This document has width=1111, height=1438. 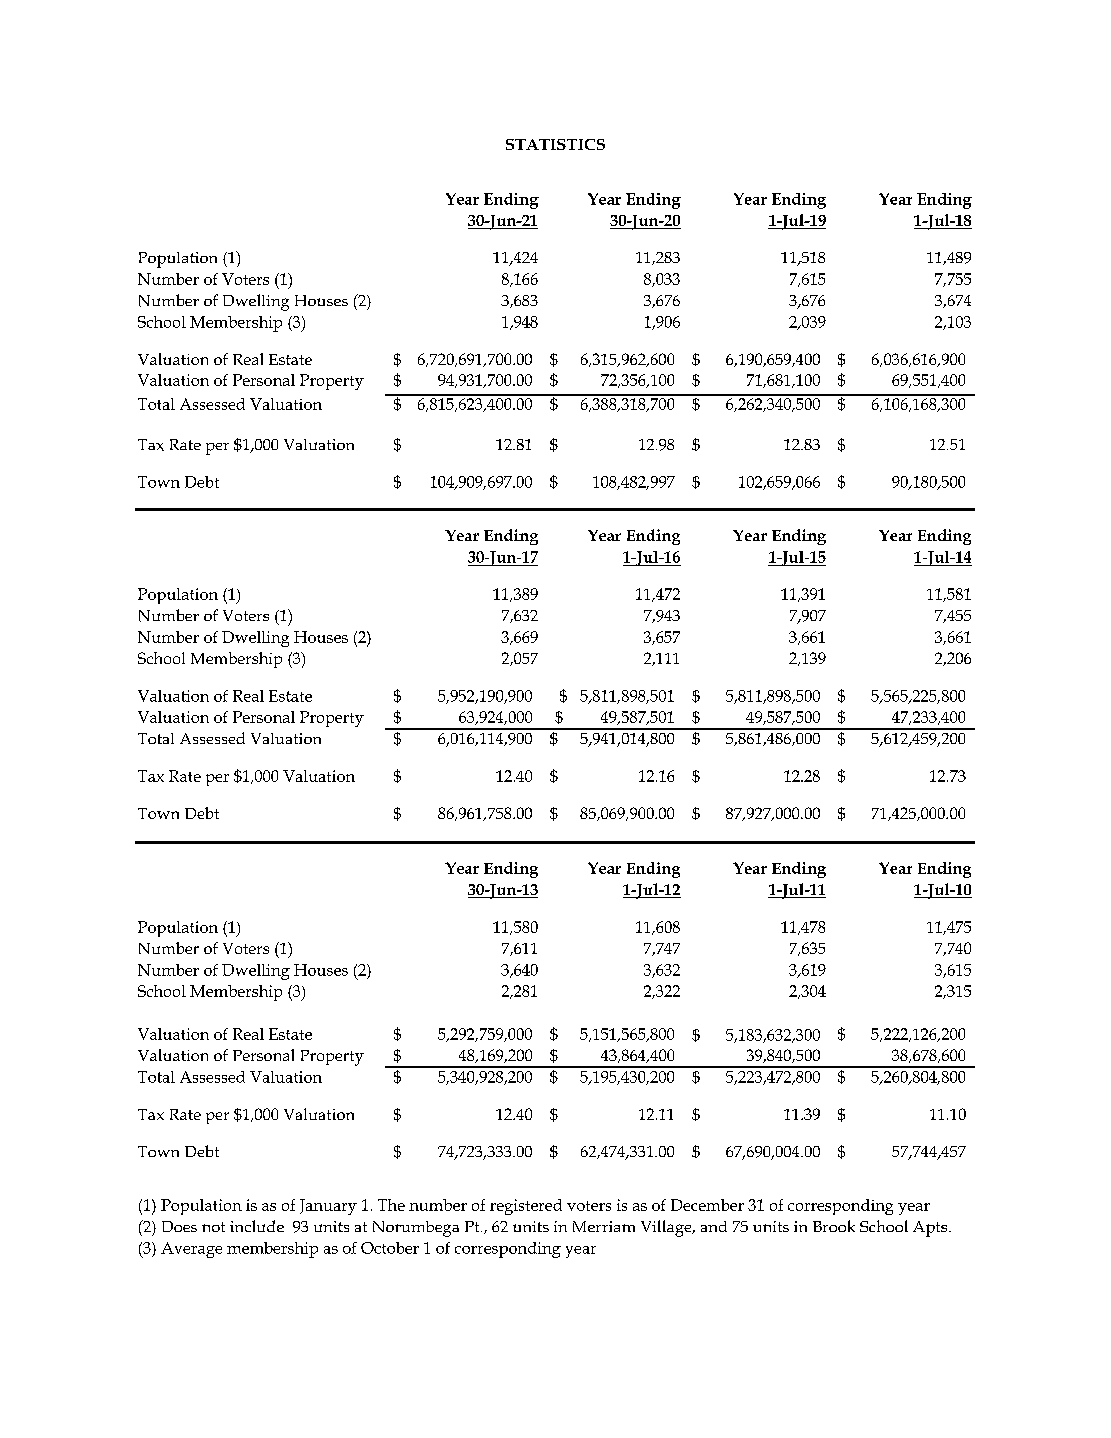 What do you see at coordinates (328, 1207) in the document?
I see `January` at bounding box center [328, 1207].
